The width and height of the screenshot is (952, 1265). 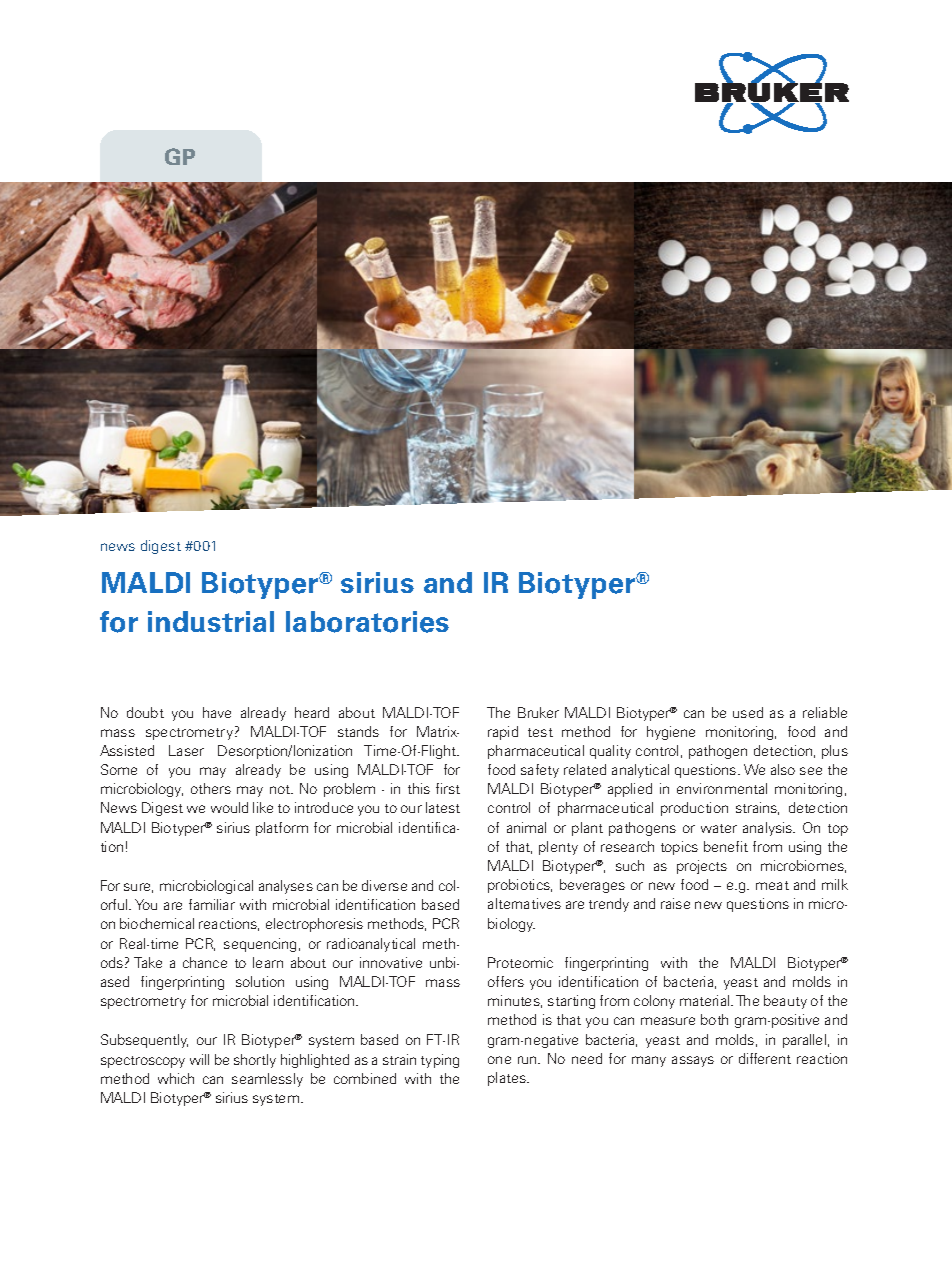 What do you see at coordinates (199, 1059) in the screenshot?
I see `will` at bounding box center [199, 1059].
